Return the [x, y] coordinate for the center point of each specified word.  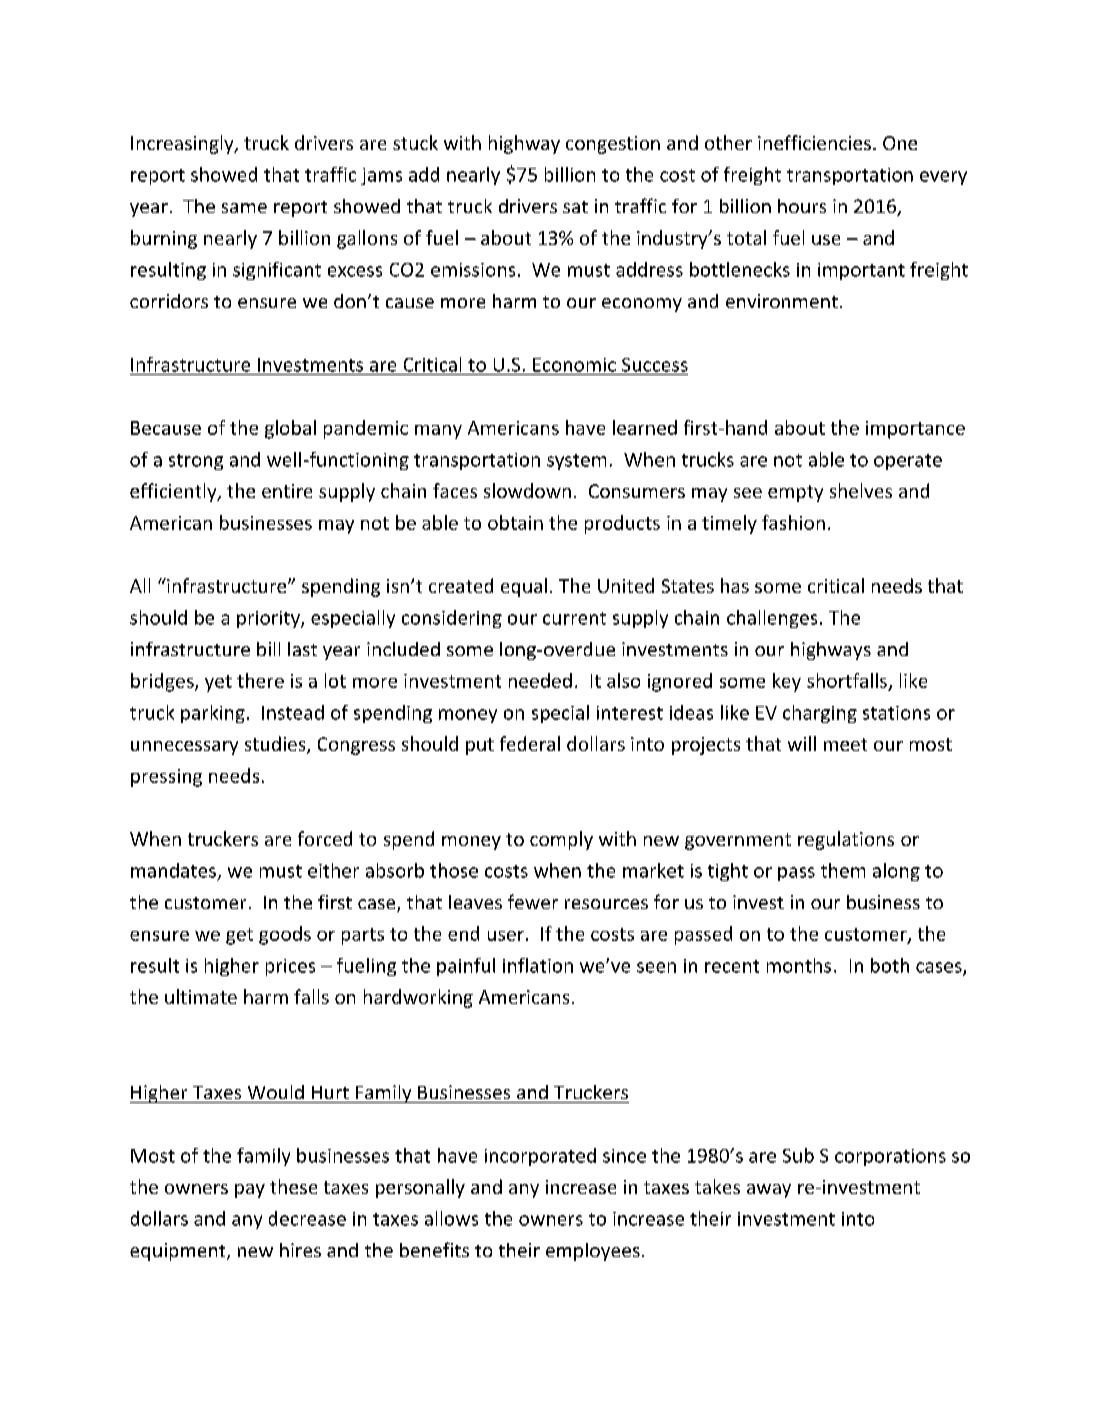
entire [287, 491]
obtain [515, 522]
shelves [861, 490]
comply [561, 840]
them [843, 870]
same [244, 208]
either [333, 870]
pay [250, 1191]
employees [593, 1252]
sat [575, 207]
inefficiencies [814, 142]
